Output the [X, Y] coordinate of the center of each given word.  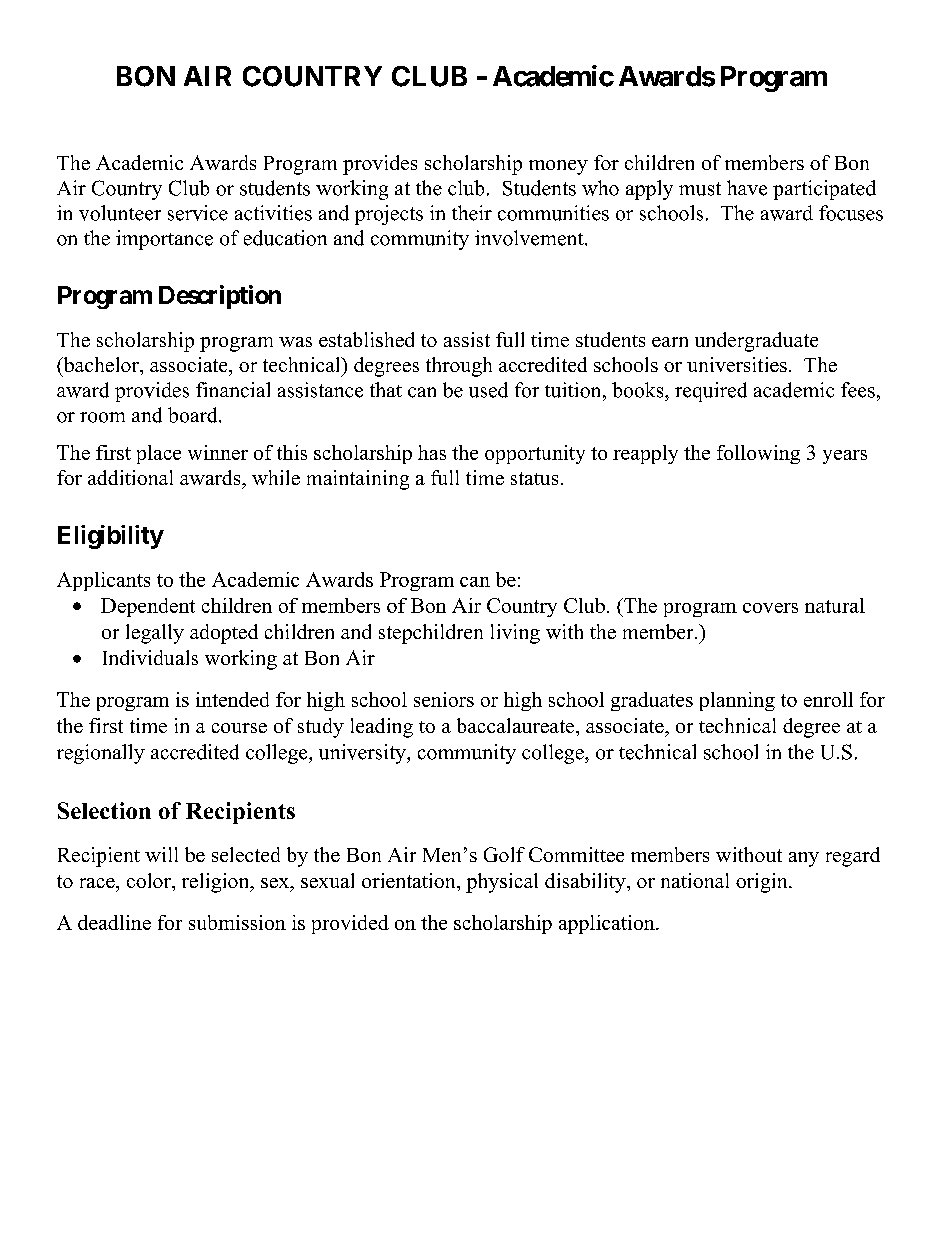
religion [217, 883]
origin [763, 883]
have [747, 188]
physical [502, 883]
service [198, 213]
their [472, 213]
